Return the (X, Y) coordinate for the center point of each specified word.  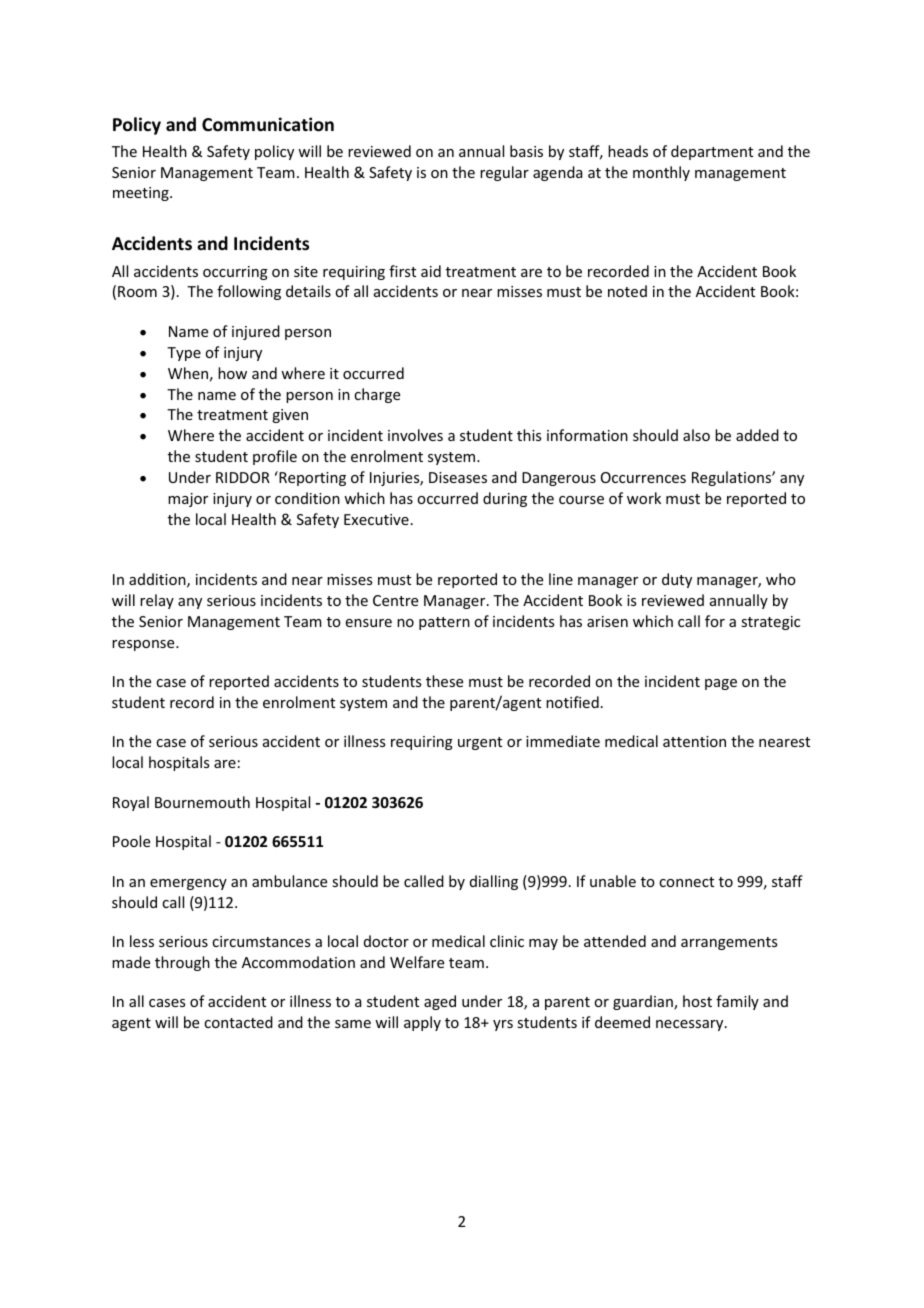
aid (431, 271)
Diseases (458, 477)
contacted (238, 1022)
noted (627, 291)
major (188, 500)
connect (686, 882)
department (712, 152)
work (644, 498)
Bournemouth (202, 802)
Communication (268, 124)
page (721, 684)
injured (256, 332)
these (444, 681)
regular (504, 173)
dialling (494, 882)
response (144, 645)
